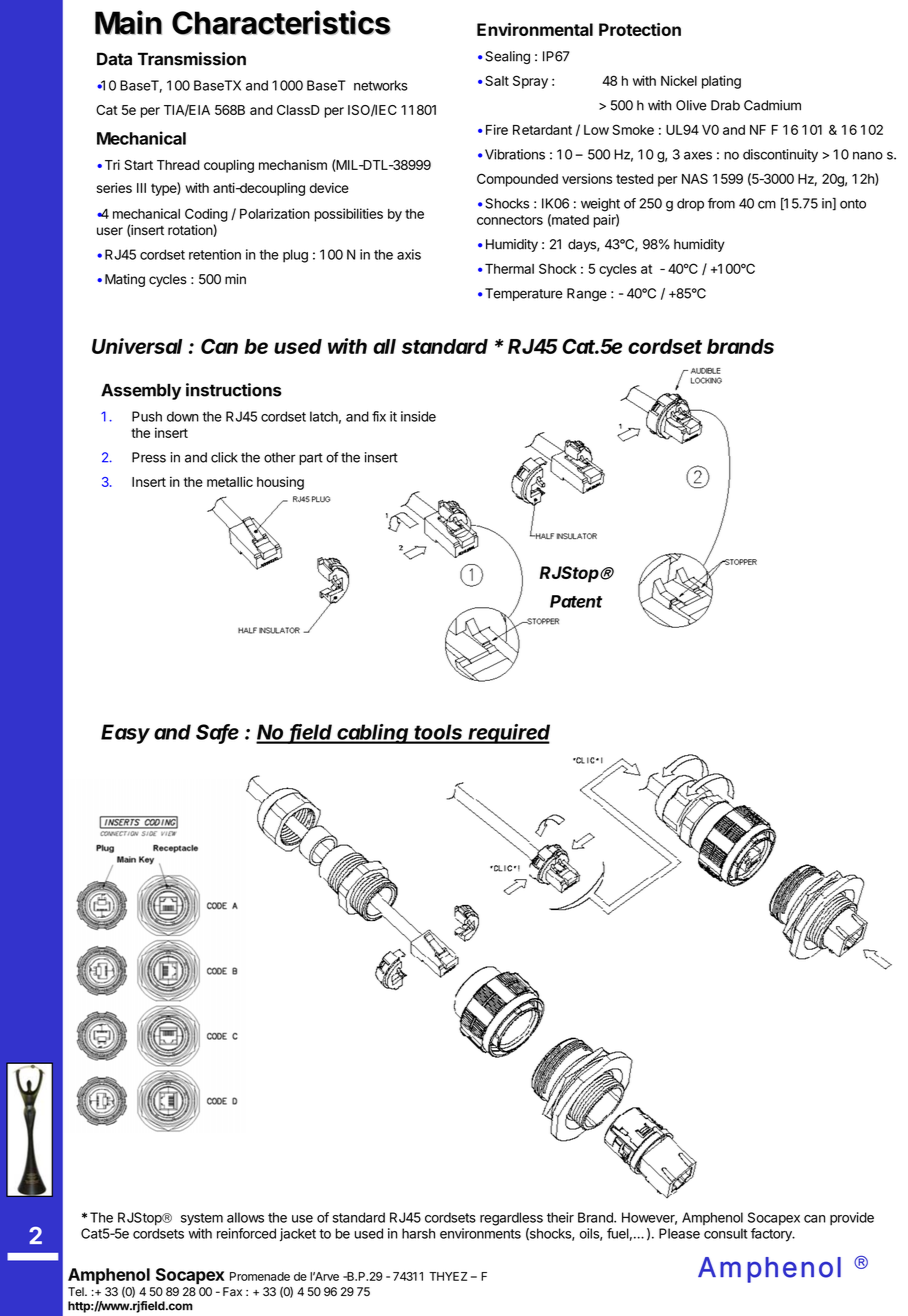  What do you see at coordinates (202, 1219) in the page?
I see `system` at bounding box center [202, 1219].
